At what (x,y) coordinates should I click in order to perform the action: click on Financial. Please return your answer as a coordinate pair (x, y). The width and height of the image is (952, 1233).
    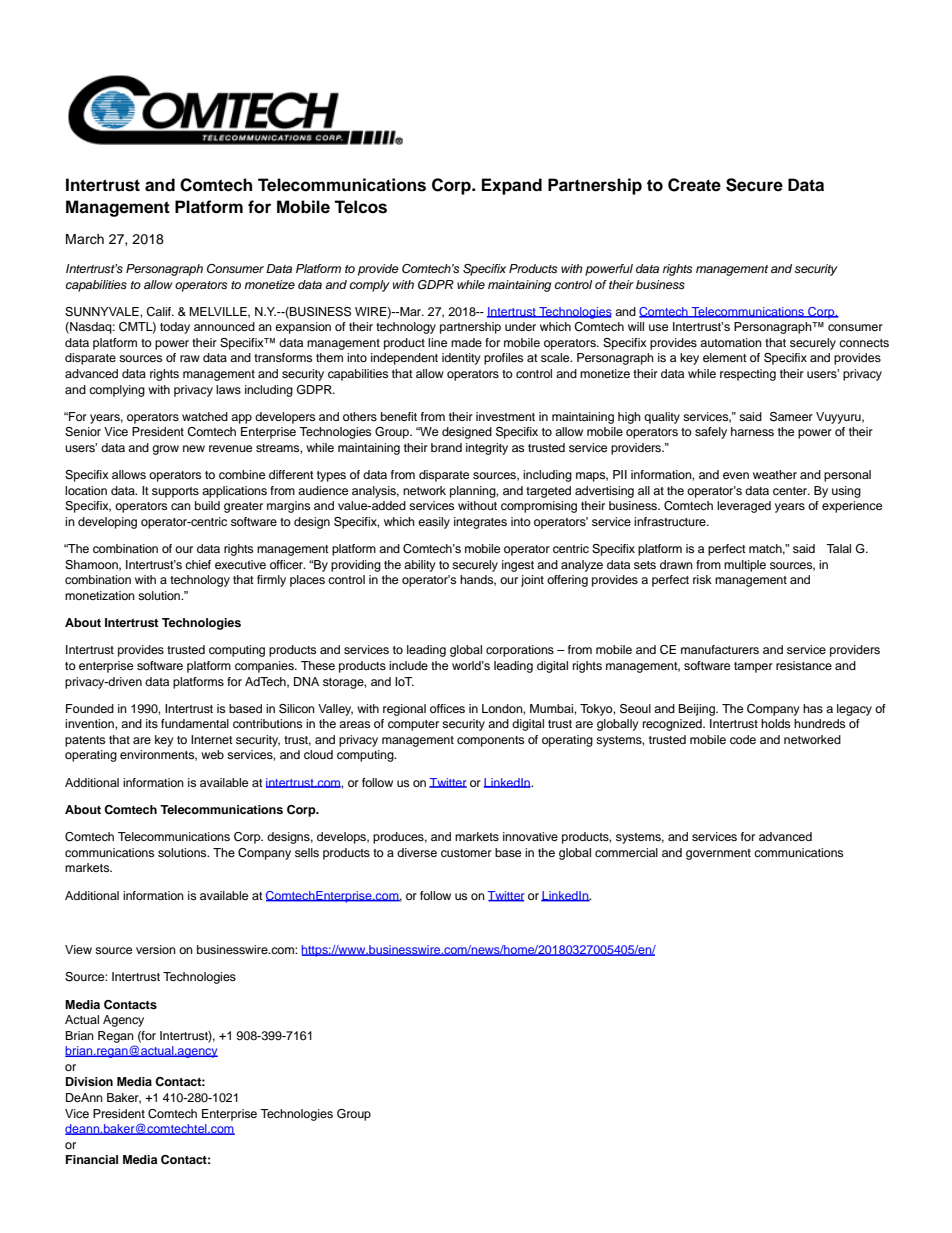
    Looking at the image, I should click on (92, 1159).
